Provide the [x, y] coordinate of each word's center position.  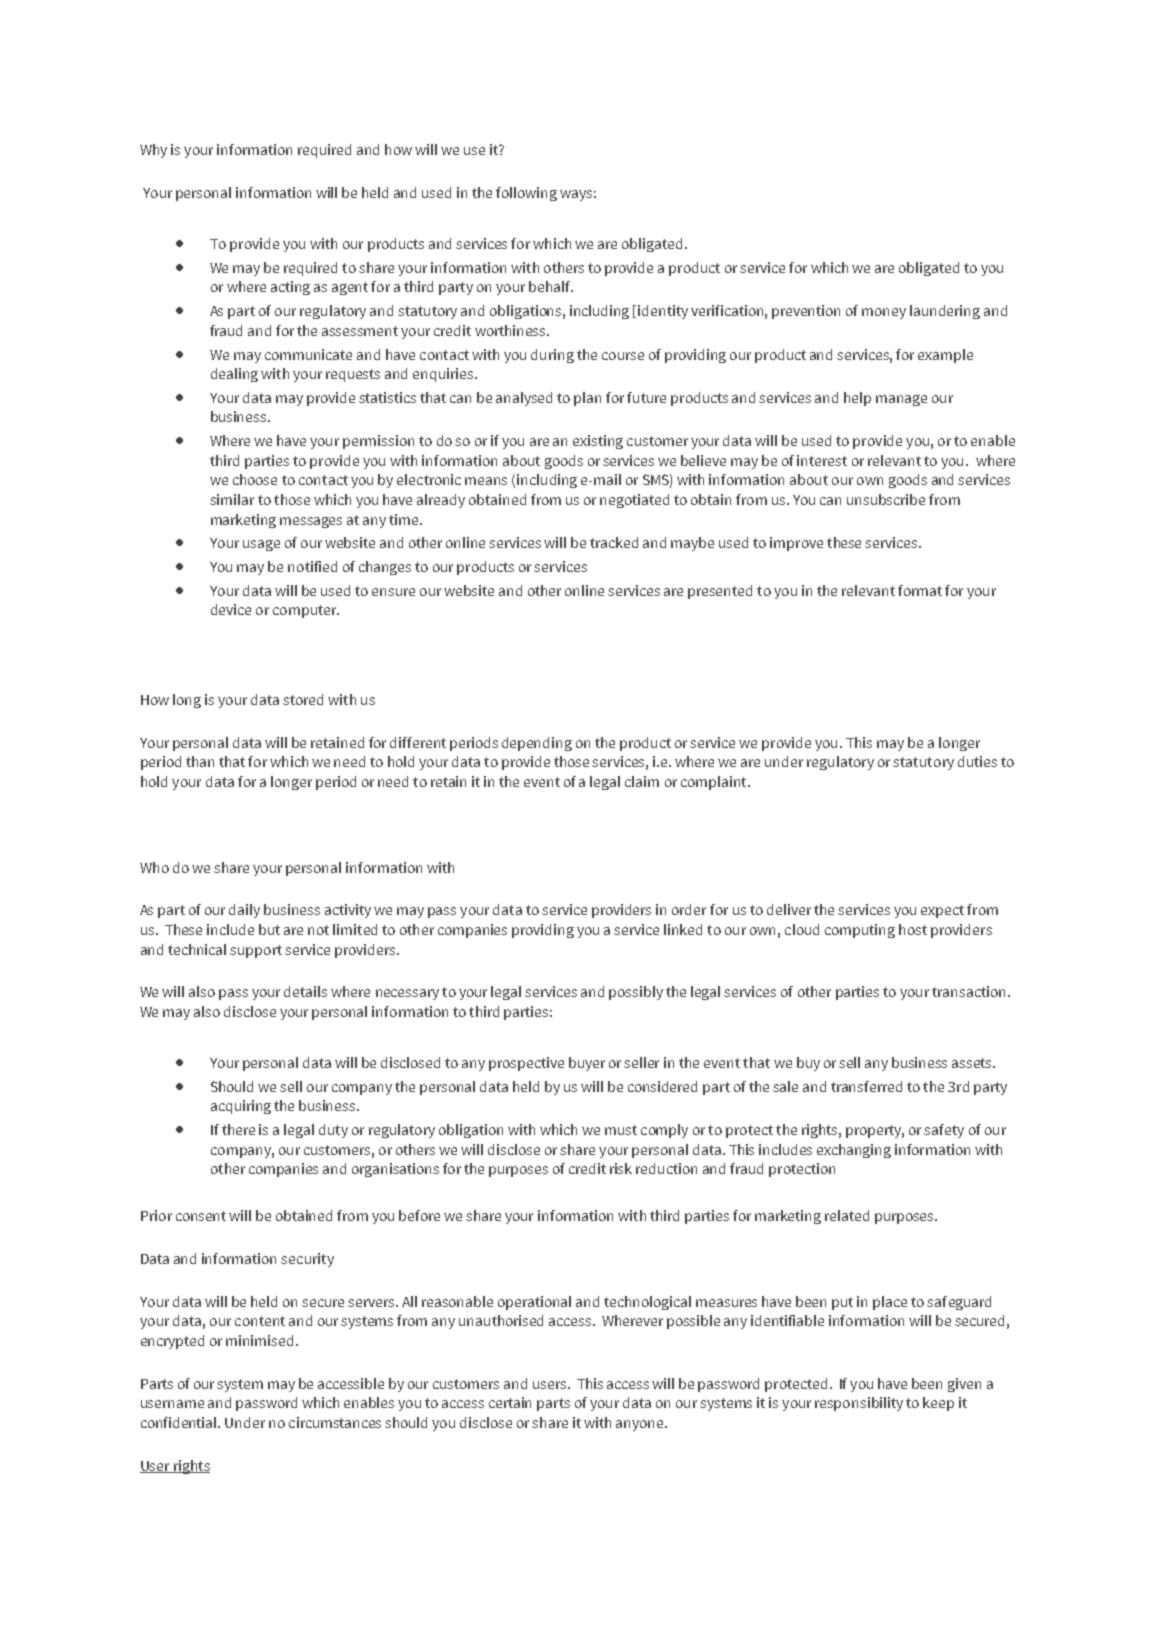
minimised [259, 1340]
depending [537, 744]
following [526, 194]
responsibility [859, 1404]
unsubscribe [886, 499]
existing [598, 442]
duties [977, 761]
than [200, 761]
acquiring [241, 1107]
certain [510, 1402]
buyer [587, 1064]
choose [255, 479]
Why [153, 151]
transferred [866, 1086]
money [884, 313]
